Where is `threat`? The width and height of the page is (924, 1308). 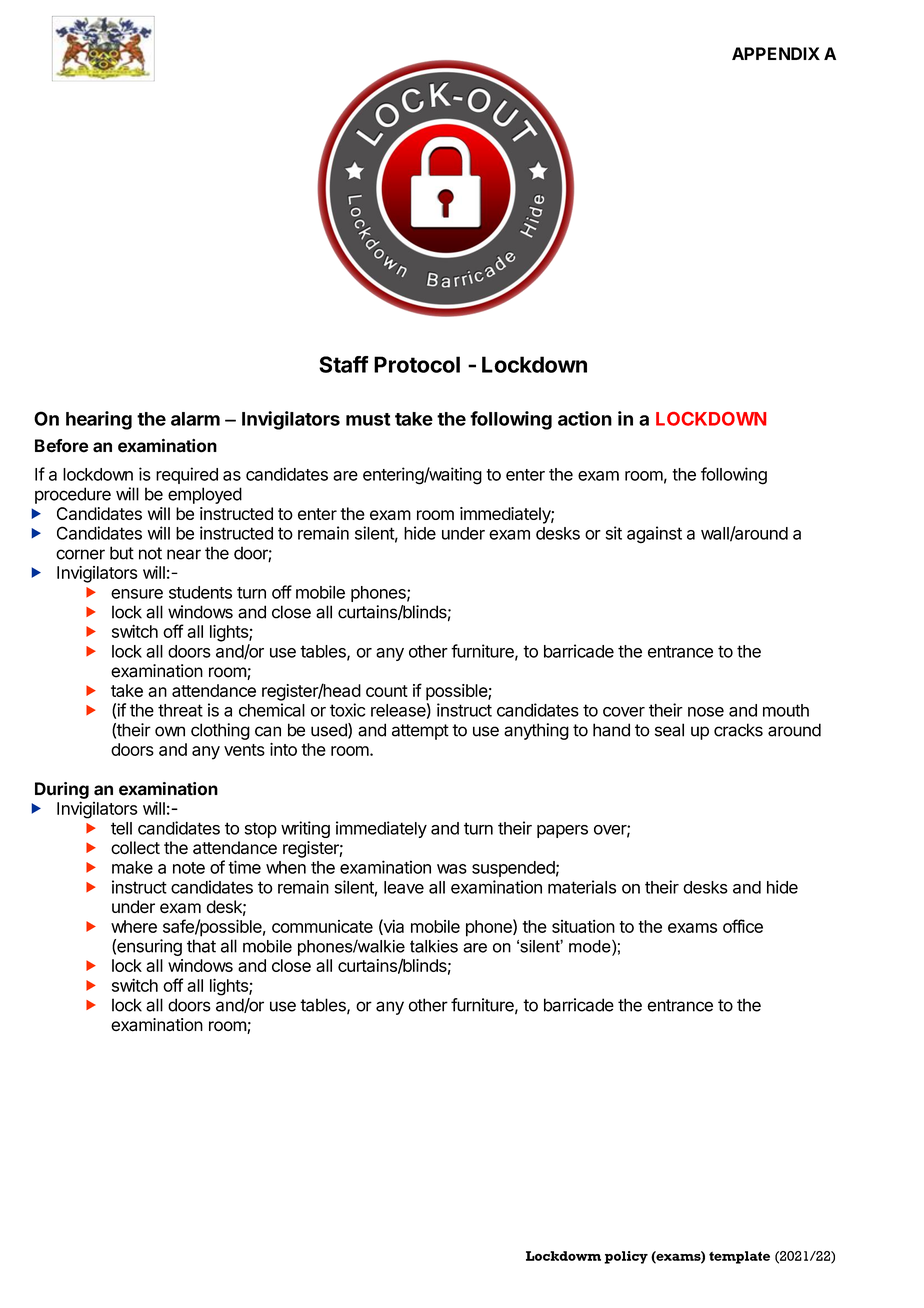 threat is located at coordinates (180, 710).
